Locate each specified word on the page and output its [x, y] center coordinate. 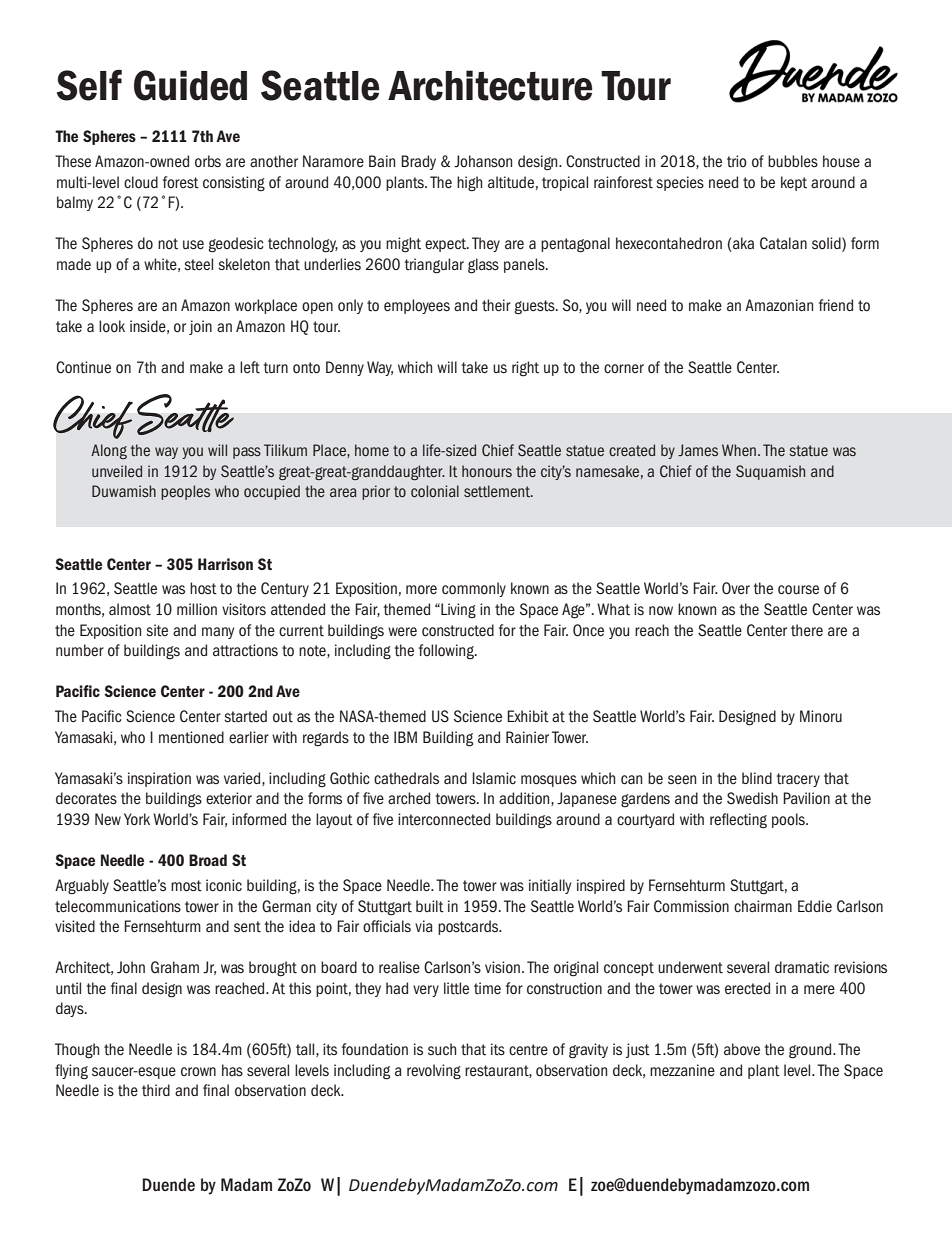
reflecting [738, 821]
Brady [418, 162]
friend [836, 305]
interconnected [444, 819]
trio [737, 161]
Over [736, 588]
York [137, 819]
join [200, 327]
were [402, 632]
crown [198, 1071]
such [442, 1049]
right [525, 369]
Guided [190, 85]
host [203, 588]
